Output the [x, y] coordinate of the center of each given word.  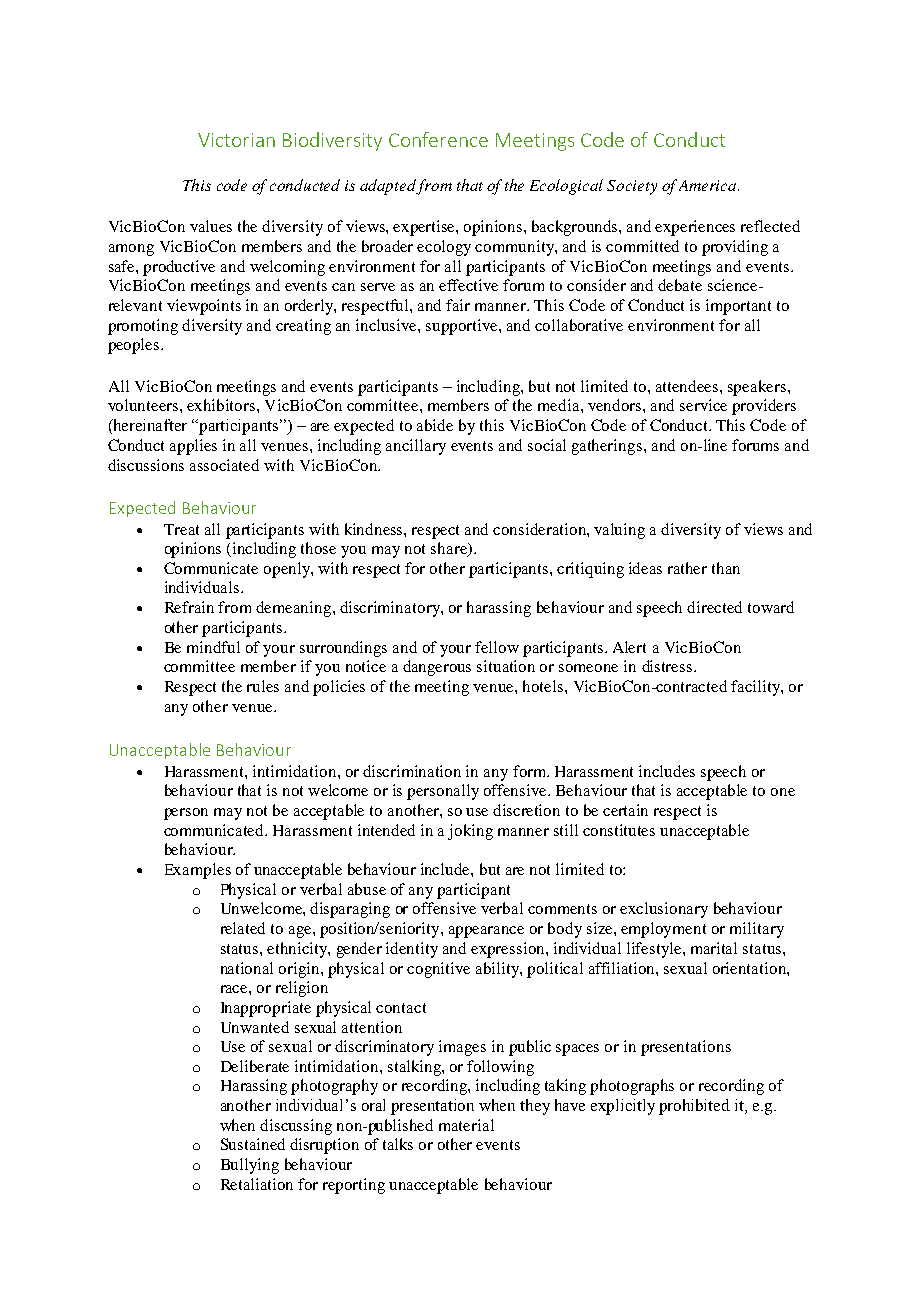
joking [470, 832]
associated [224, 465]
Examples [198, 871]
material [466, 1125]
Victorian [236, 140]
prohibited [694, 1107]
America [709, 185]
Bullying [250, 1166]
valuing [619, 531]
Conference [438, 139]
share [450, 549]
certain [625, 810]
